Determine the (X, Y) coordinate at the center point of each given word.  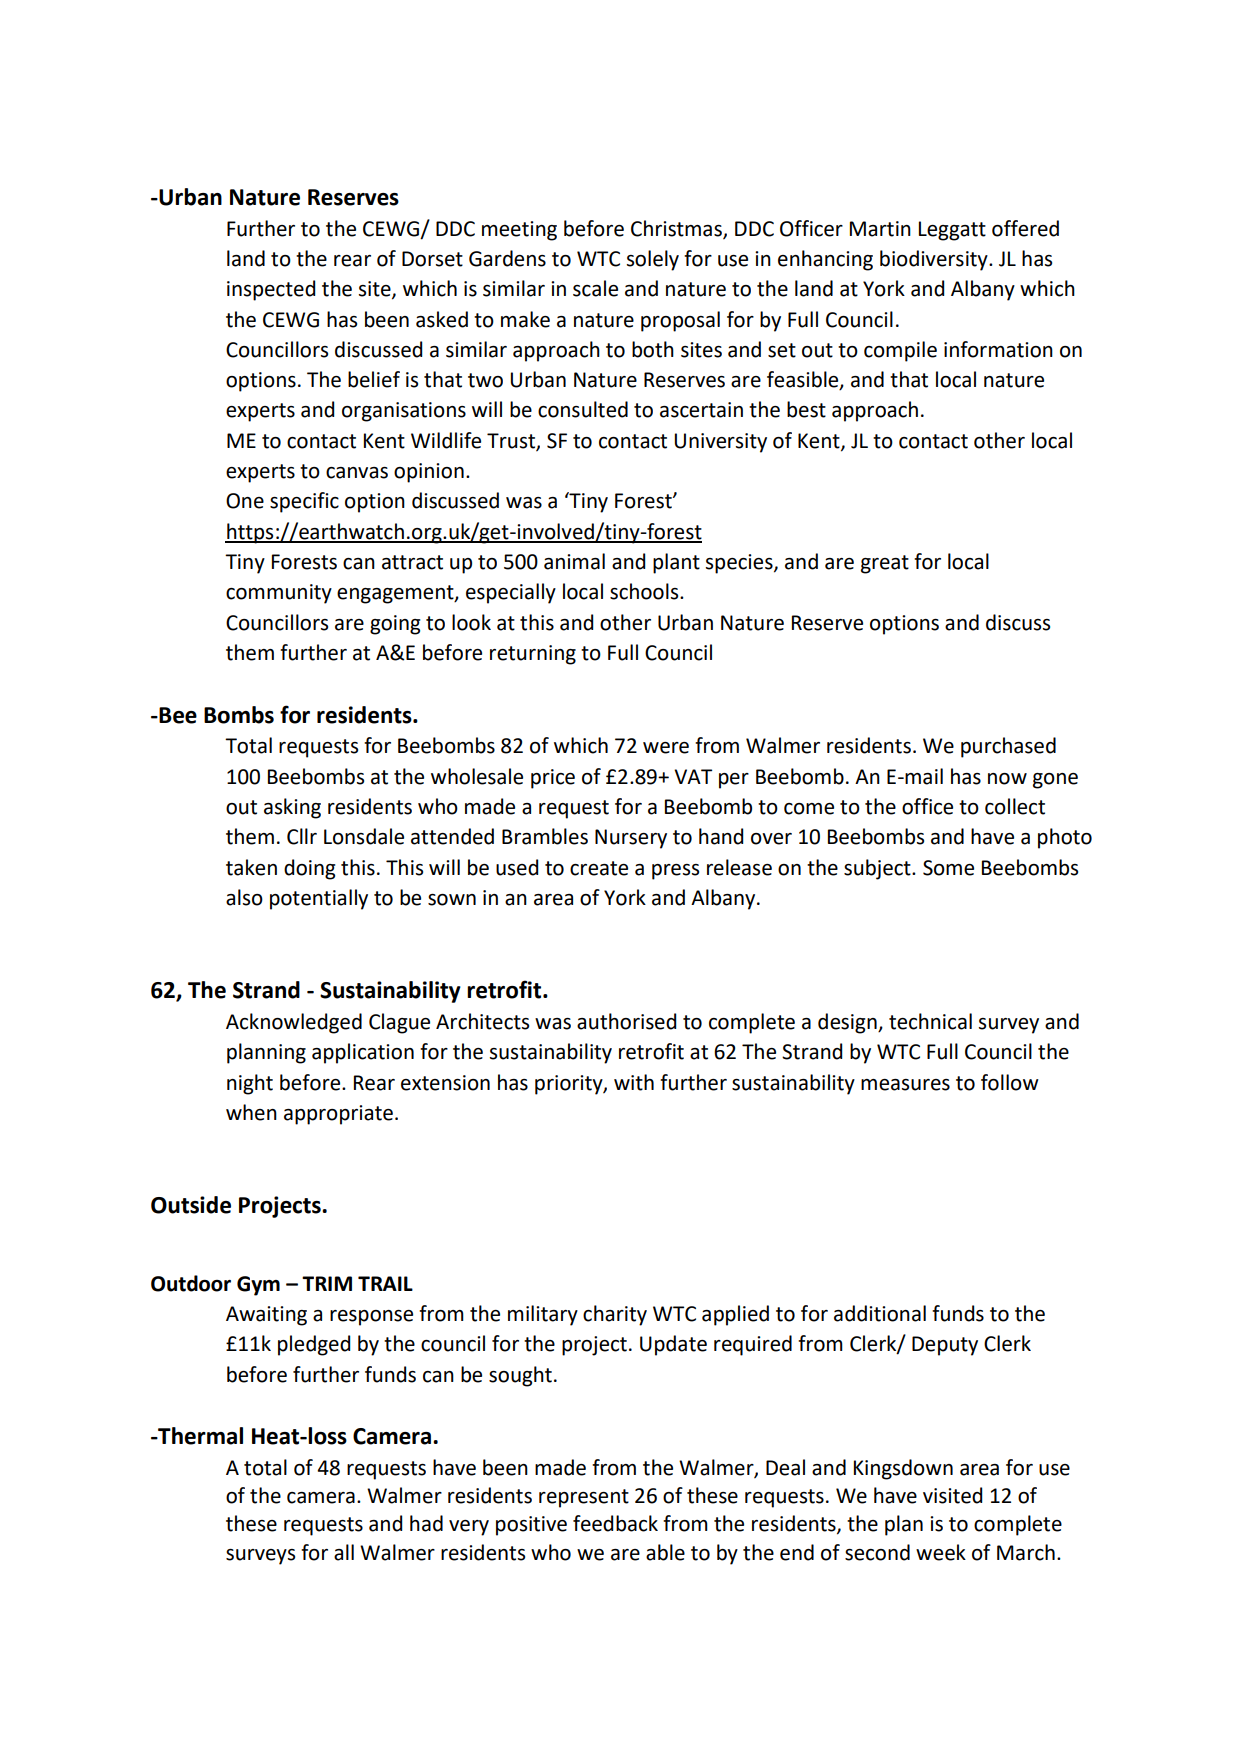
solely (653, 260)
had (426, 1523)
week (941, 1552)
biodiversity (935, 260)
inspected (271, 290)
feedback (615, 1523)
